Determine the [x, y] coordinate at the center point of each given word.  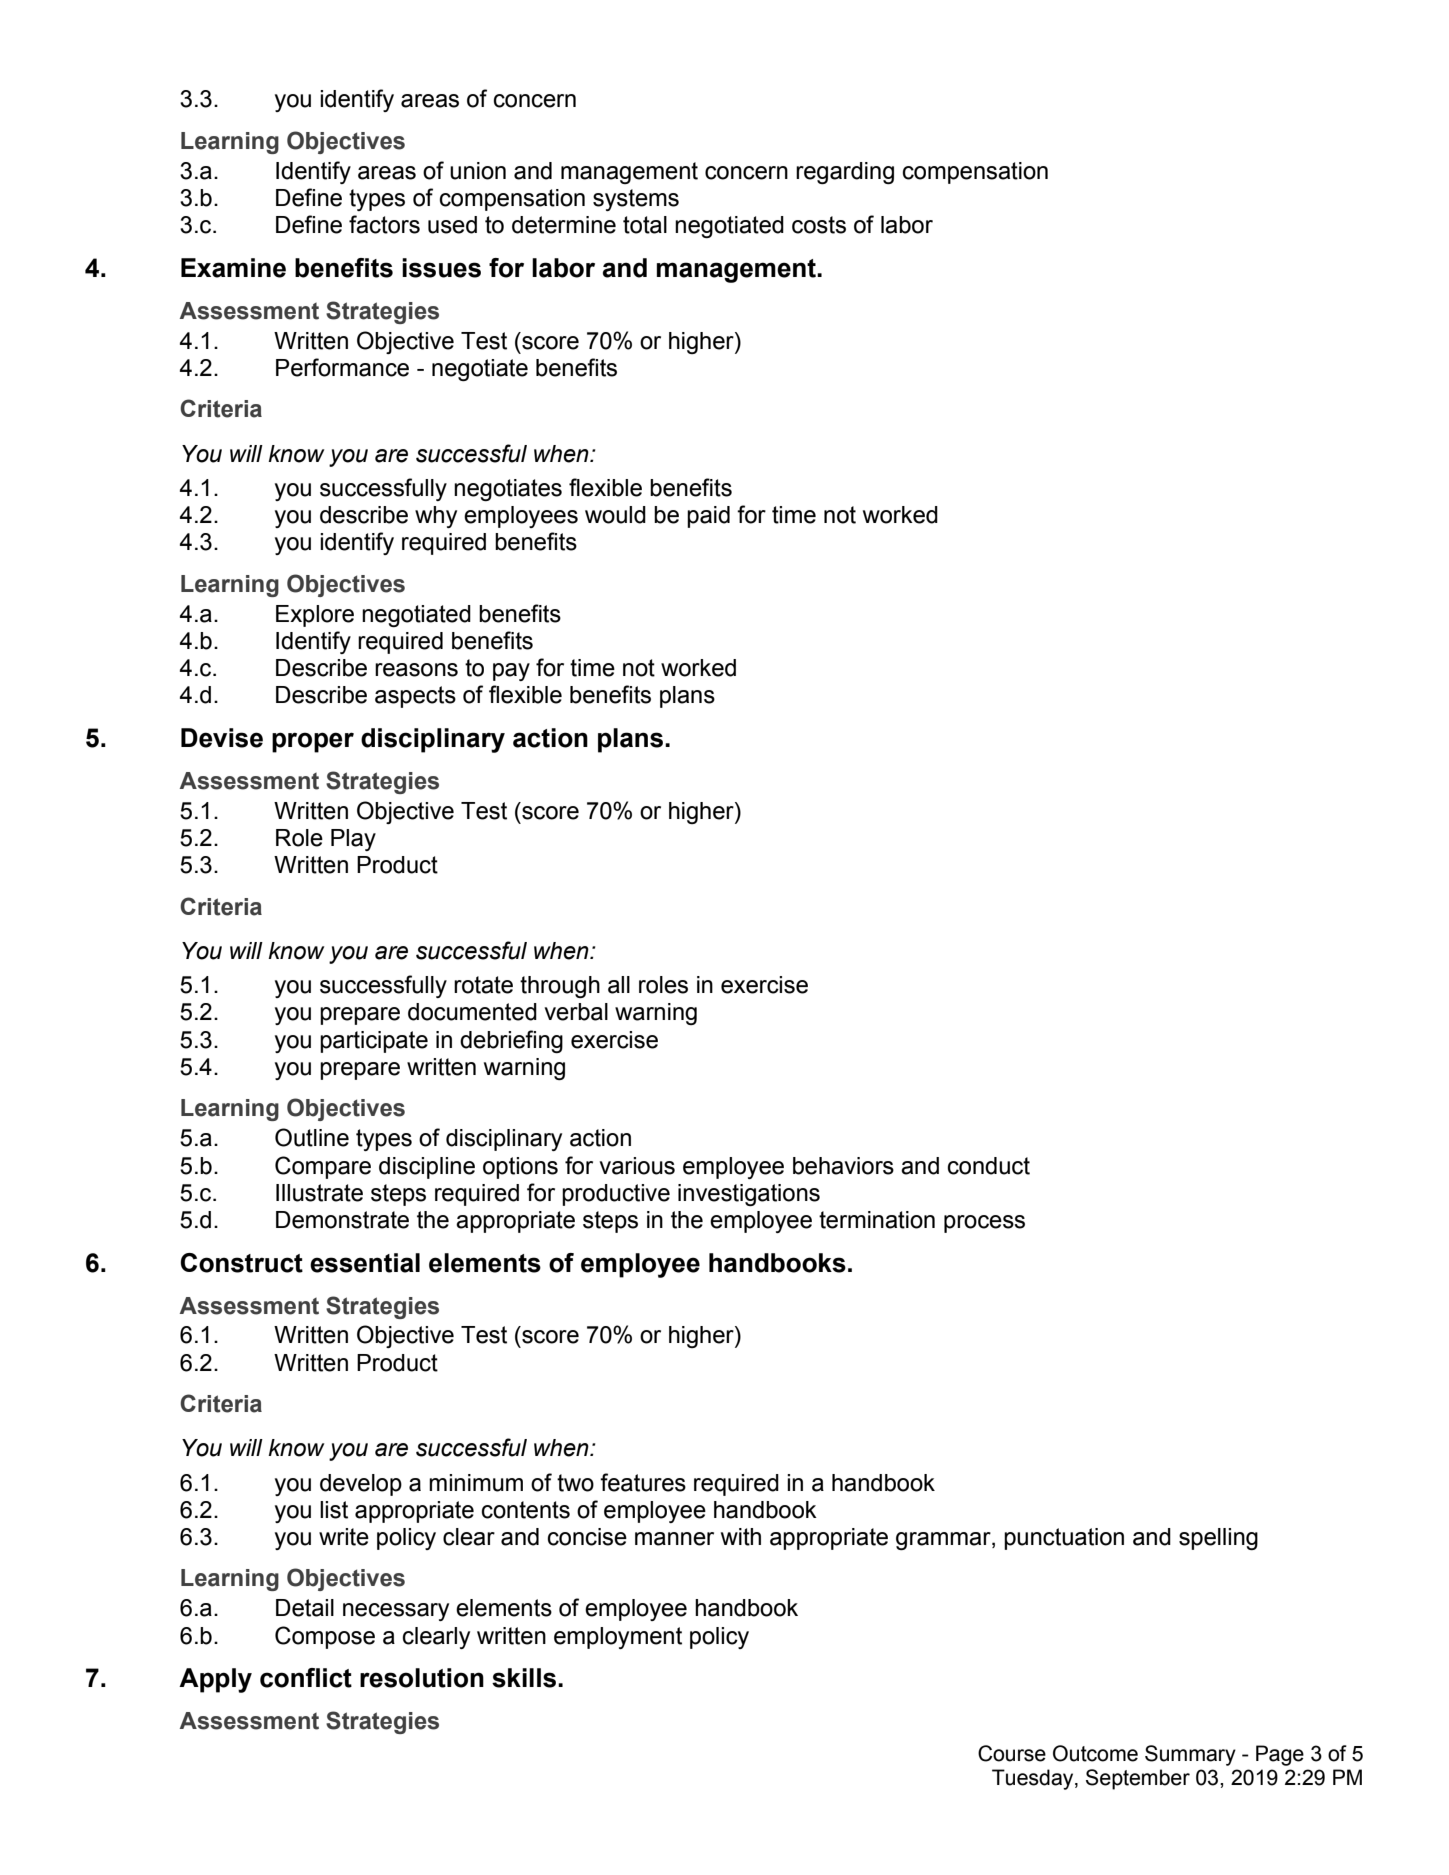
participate [374, 1042]
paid [708, 517]
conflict [306, 1678]
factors [384, 224]
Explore [315, 616]
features [643, 1482]
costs [819, 225]
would [615, 515]
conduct [989, 1166]
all [619, 985]
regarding [845, 173]
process [984, 1224]
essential [365, 1263]
